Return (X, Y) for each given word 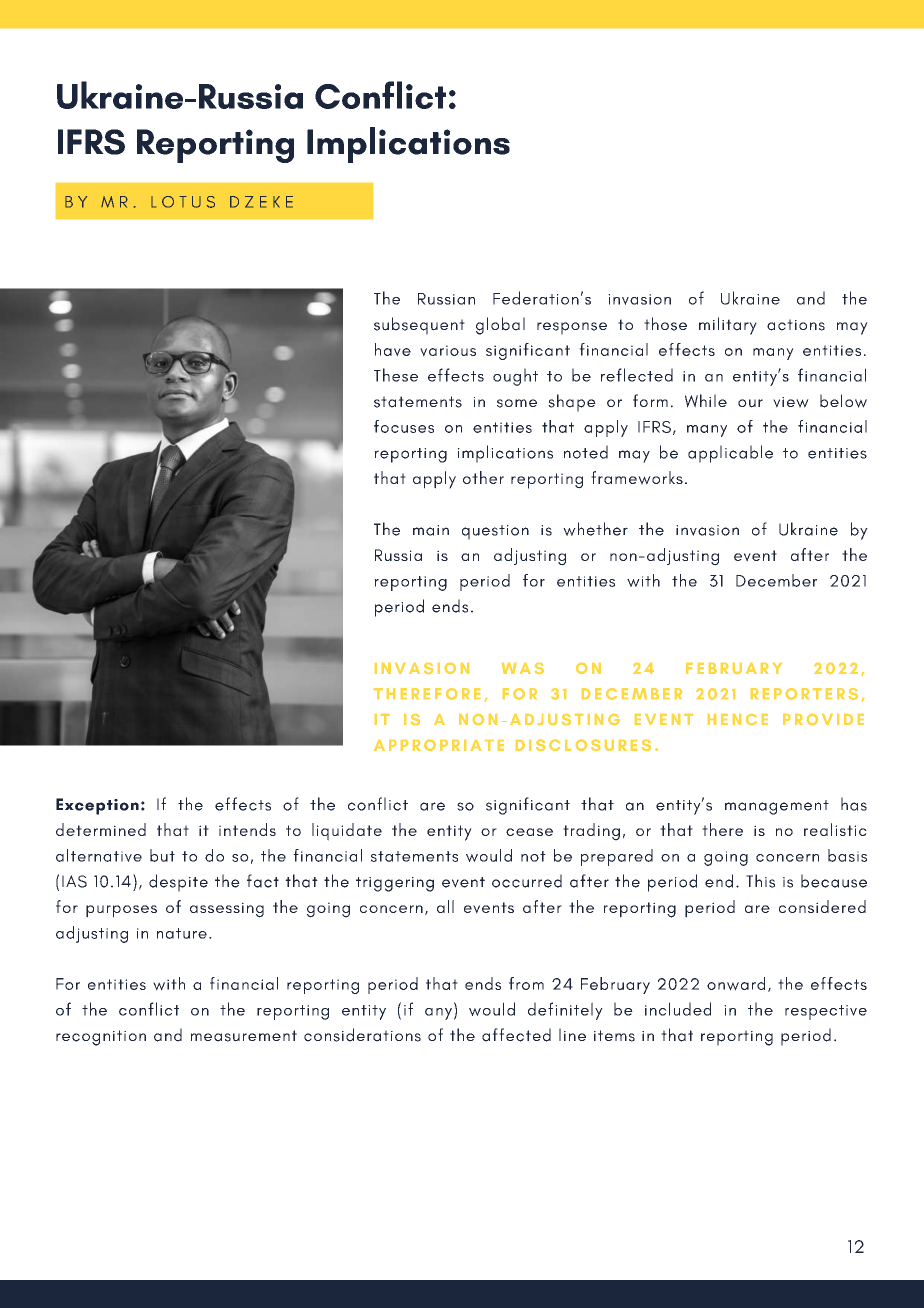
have (393, 350)
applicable (730, 454)
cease (529, 832)
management (777, 807)
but (162, 855)
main (431, 530)
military (728, 326)
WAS (523, 668)
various (448, 351)
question (495, 532)
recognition (101, 1038)
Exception (97, 806)
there (722, 829)
